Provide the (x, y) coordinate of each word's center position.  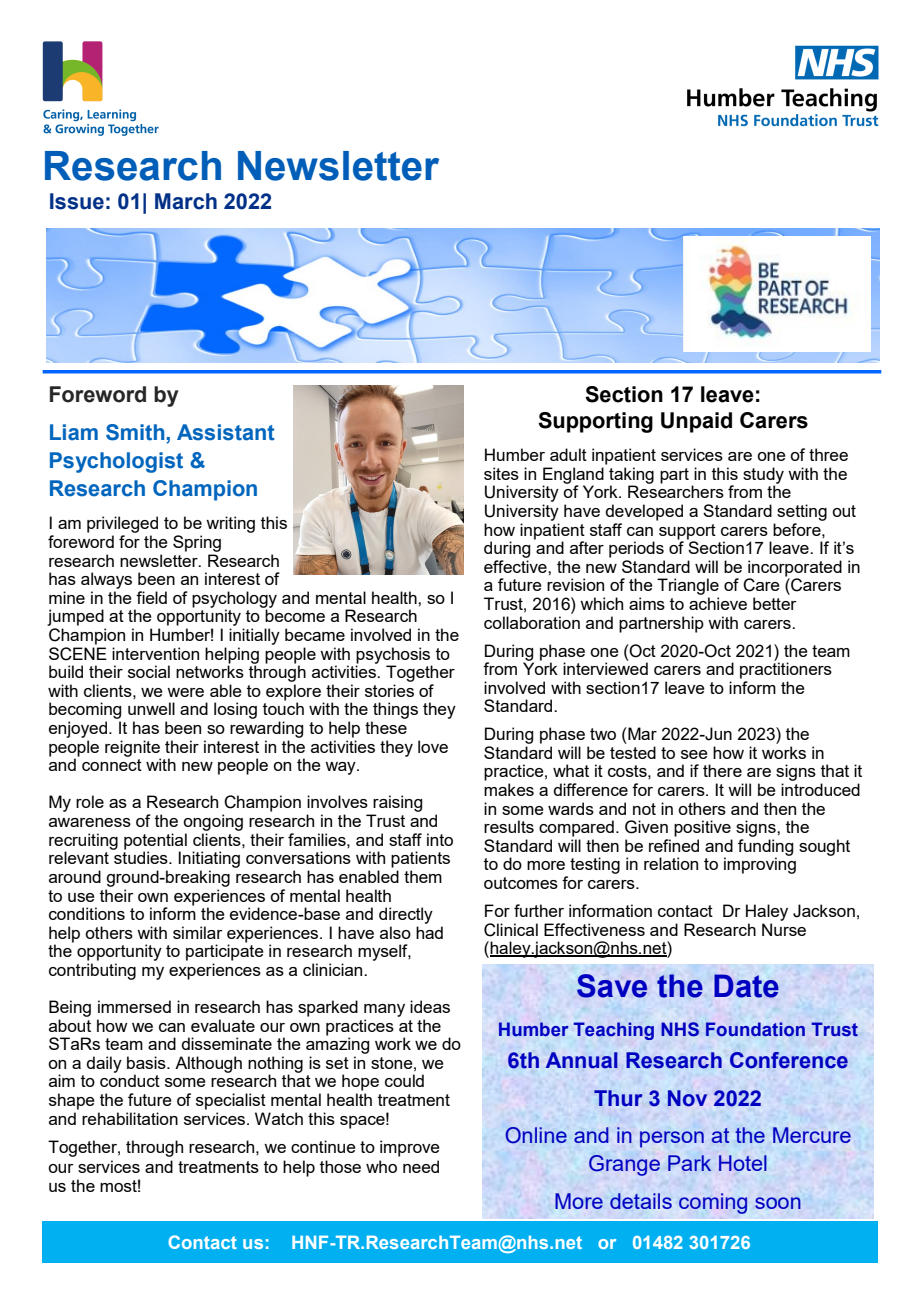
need (421, 1166)
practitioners (786, 669)
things (395, 710)
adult (568, 454)
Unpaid (696, 422)
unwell (151, 708)
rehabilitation (130, 1118)
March (186, 201)
